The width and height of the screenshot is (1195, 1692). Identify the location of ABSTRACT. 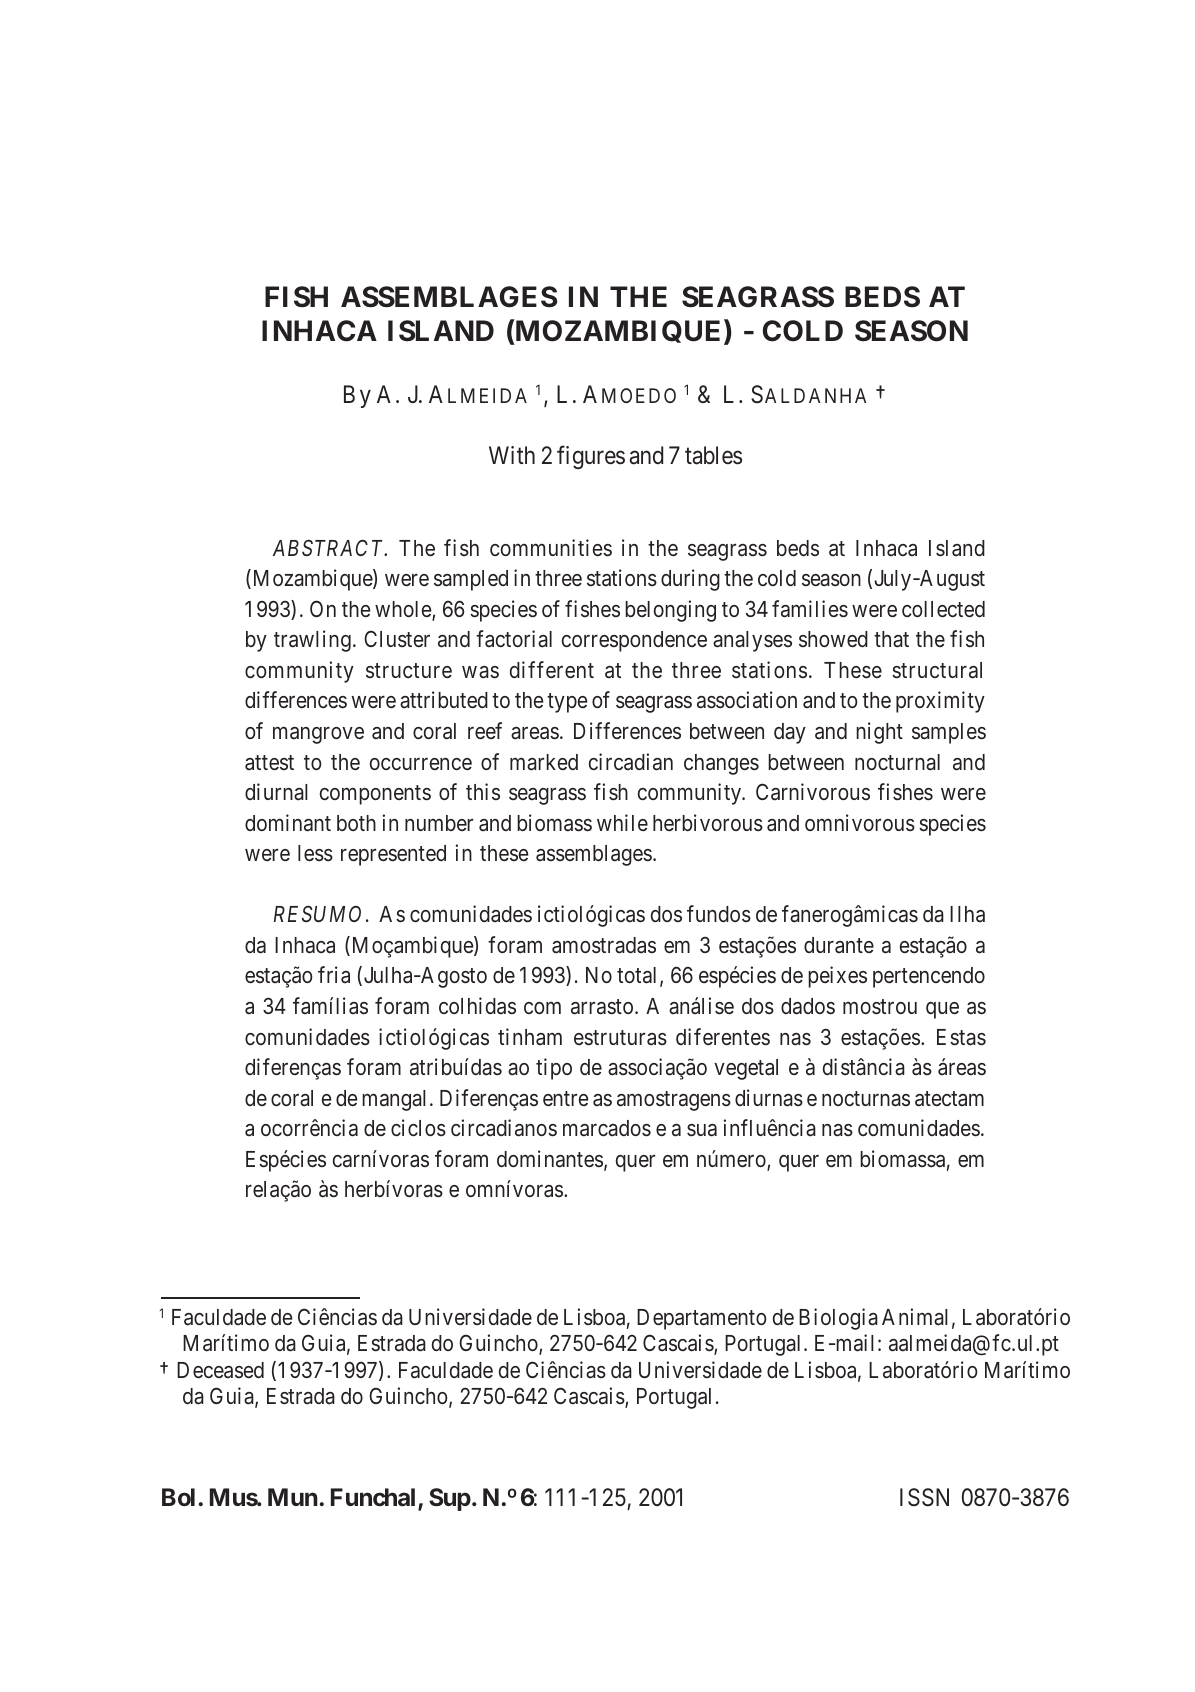
(330, 548).
